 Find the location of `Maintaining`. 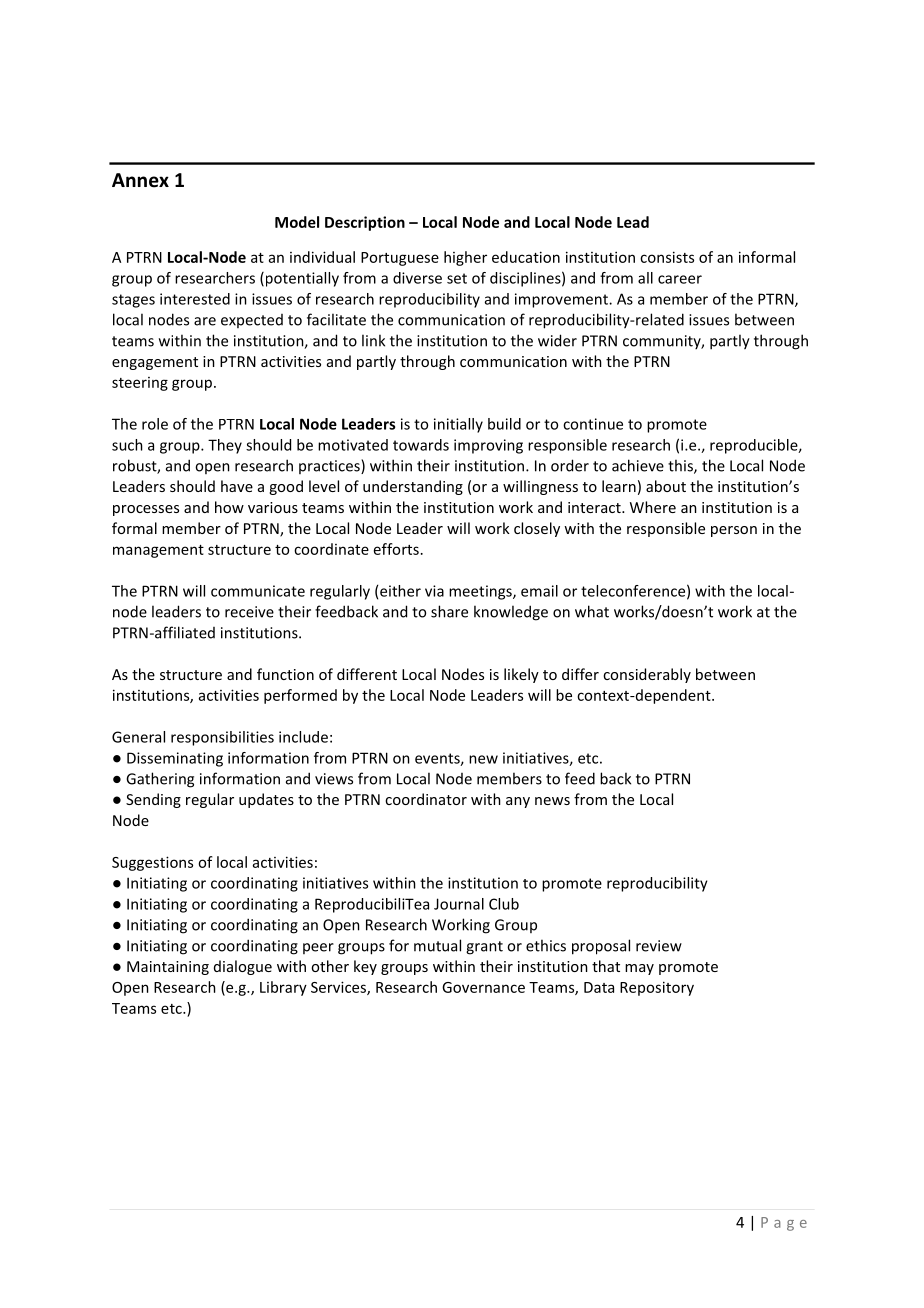

Maintaining is located at coordinates (168, 968).
